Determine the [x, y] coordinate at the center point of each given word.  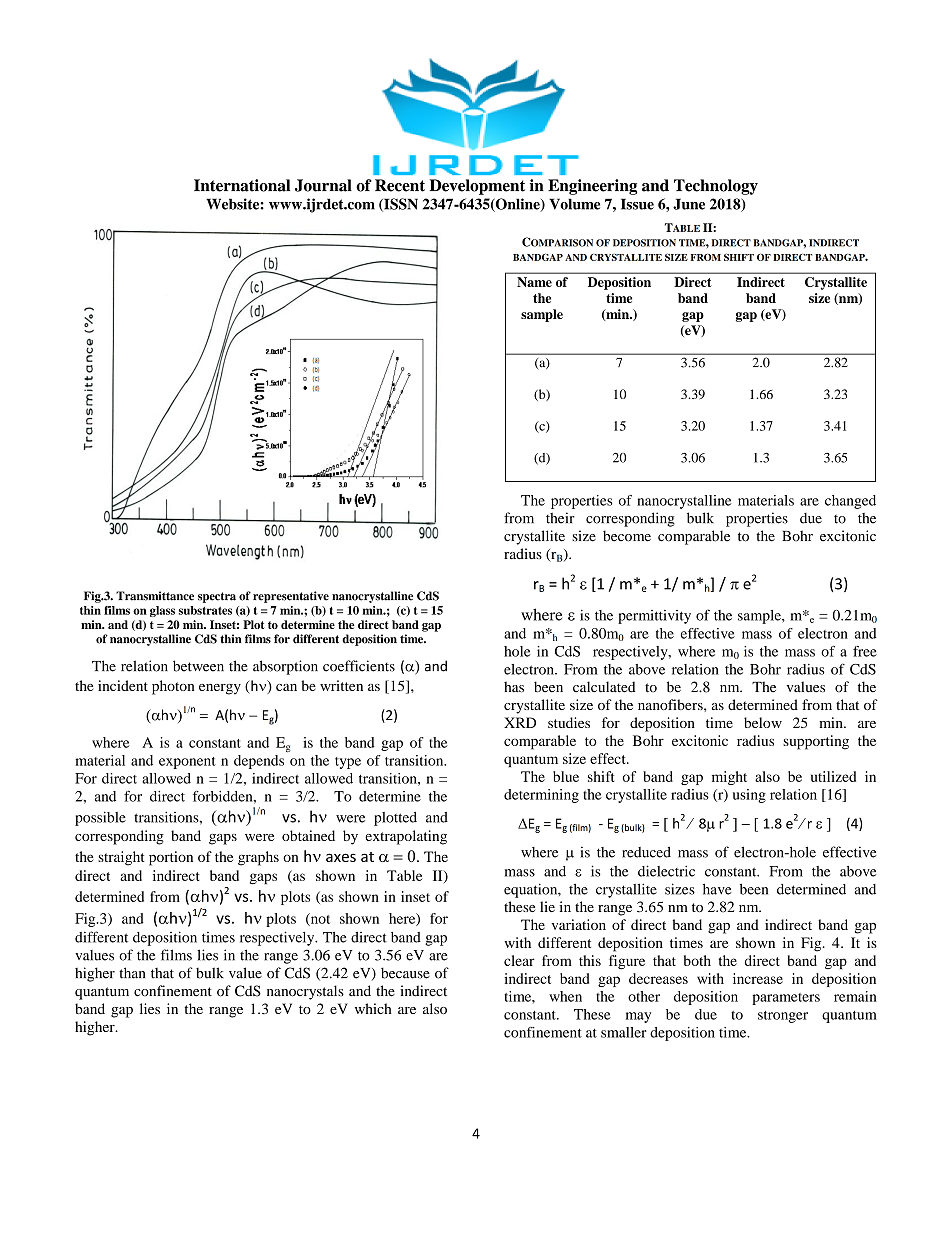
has [514, 687]
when [565, 996]
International [242, 185]
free [865, 651]
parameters [786, 999]
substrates [205, 610]
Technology [716, 187]
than [132, 973]
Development [477, 187]
